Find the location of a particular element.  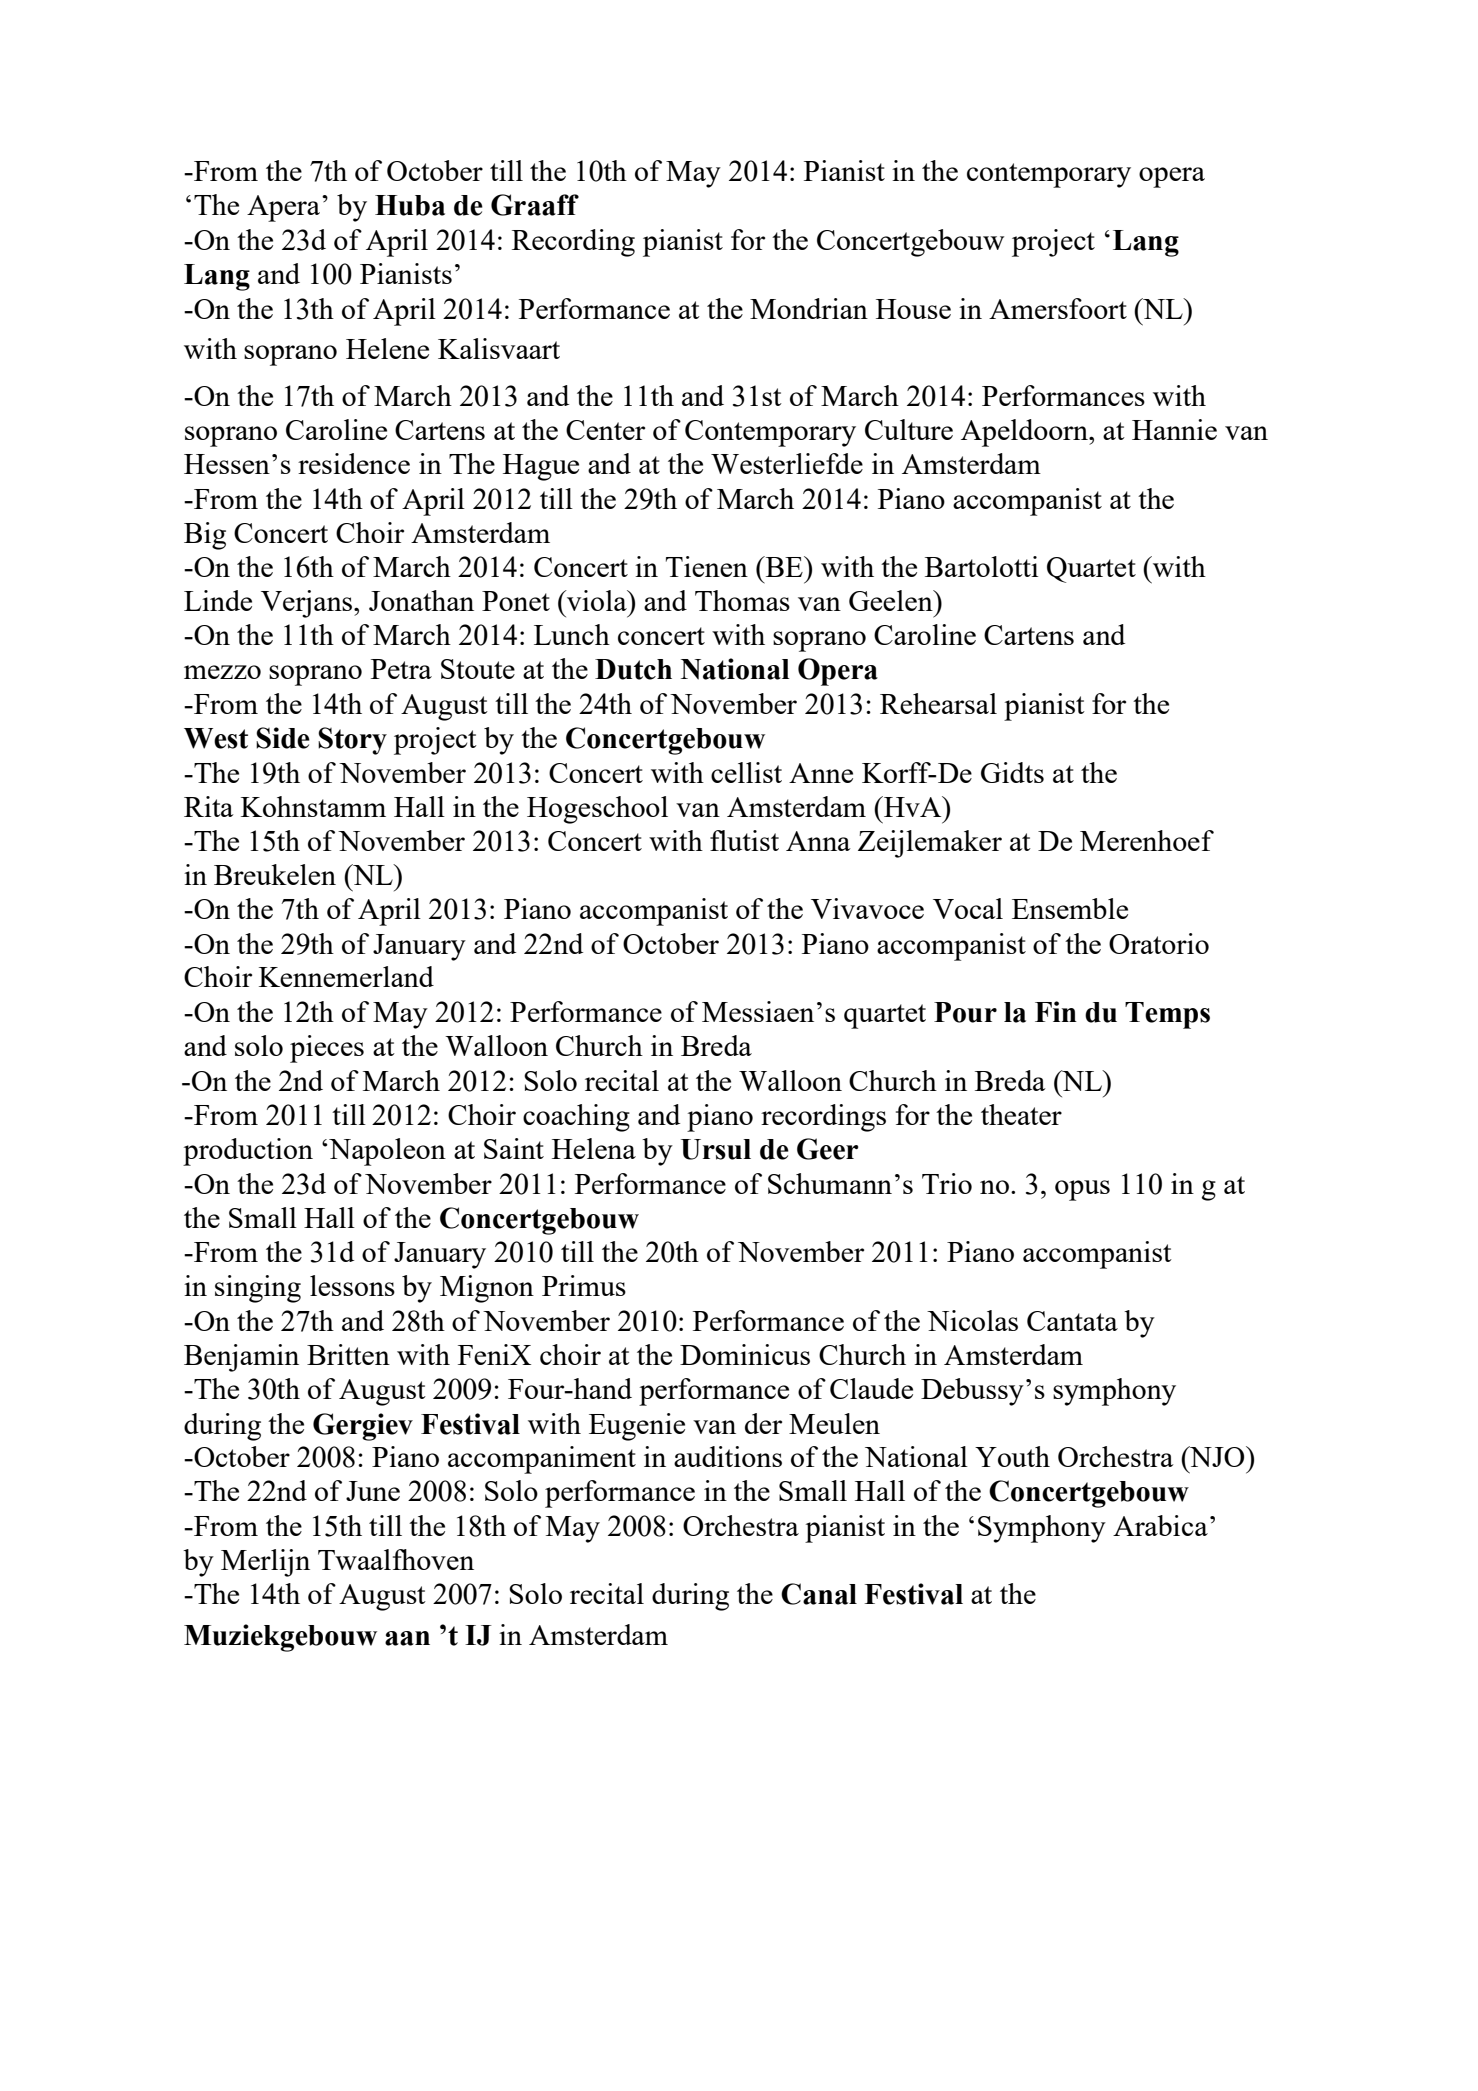

Helene is located at coordinates (387, 348).
